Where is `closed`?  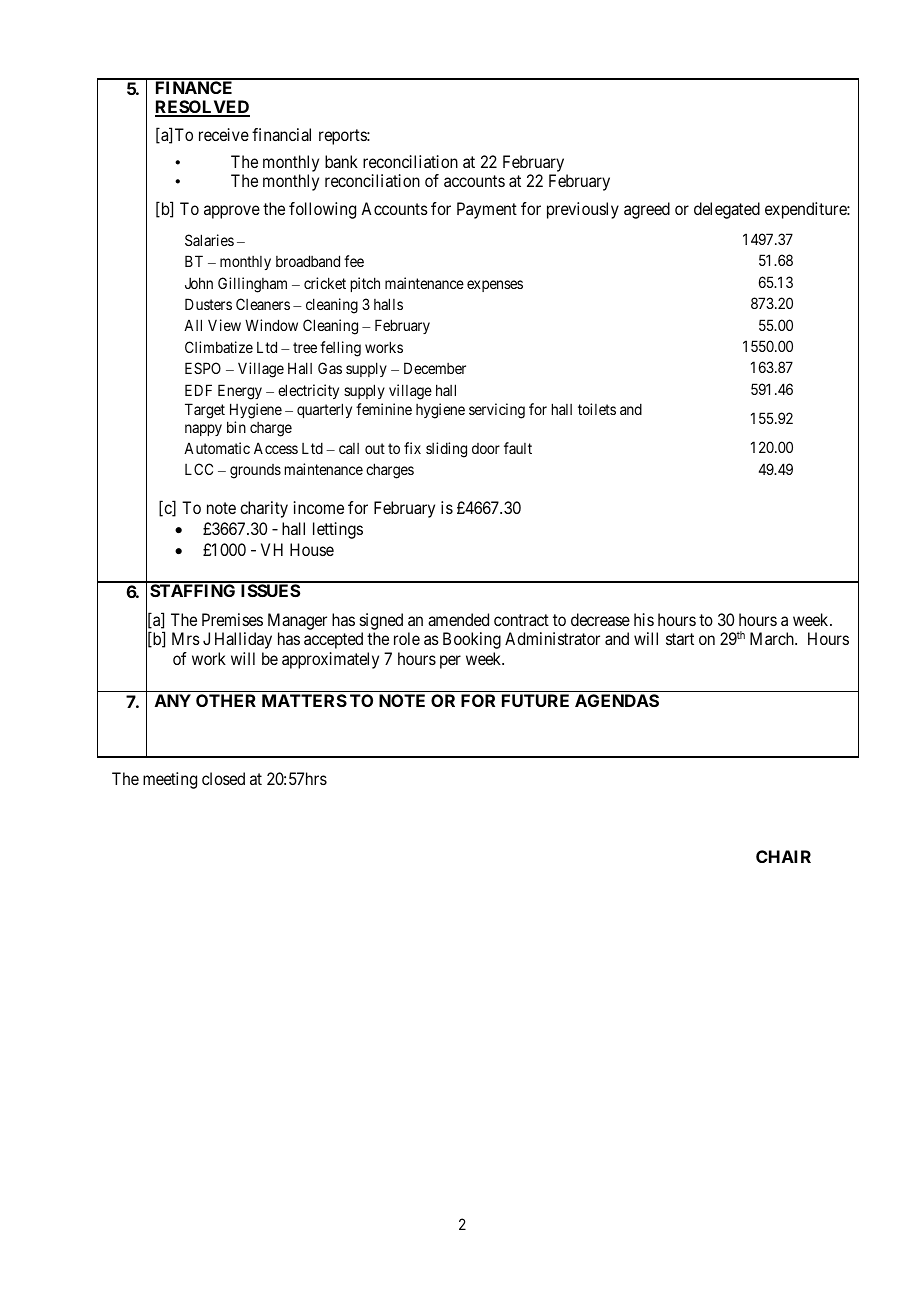
closed is located at coordinates (223, 778).
